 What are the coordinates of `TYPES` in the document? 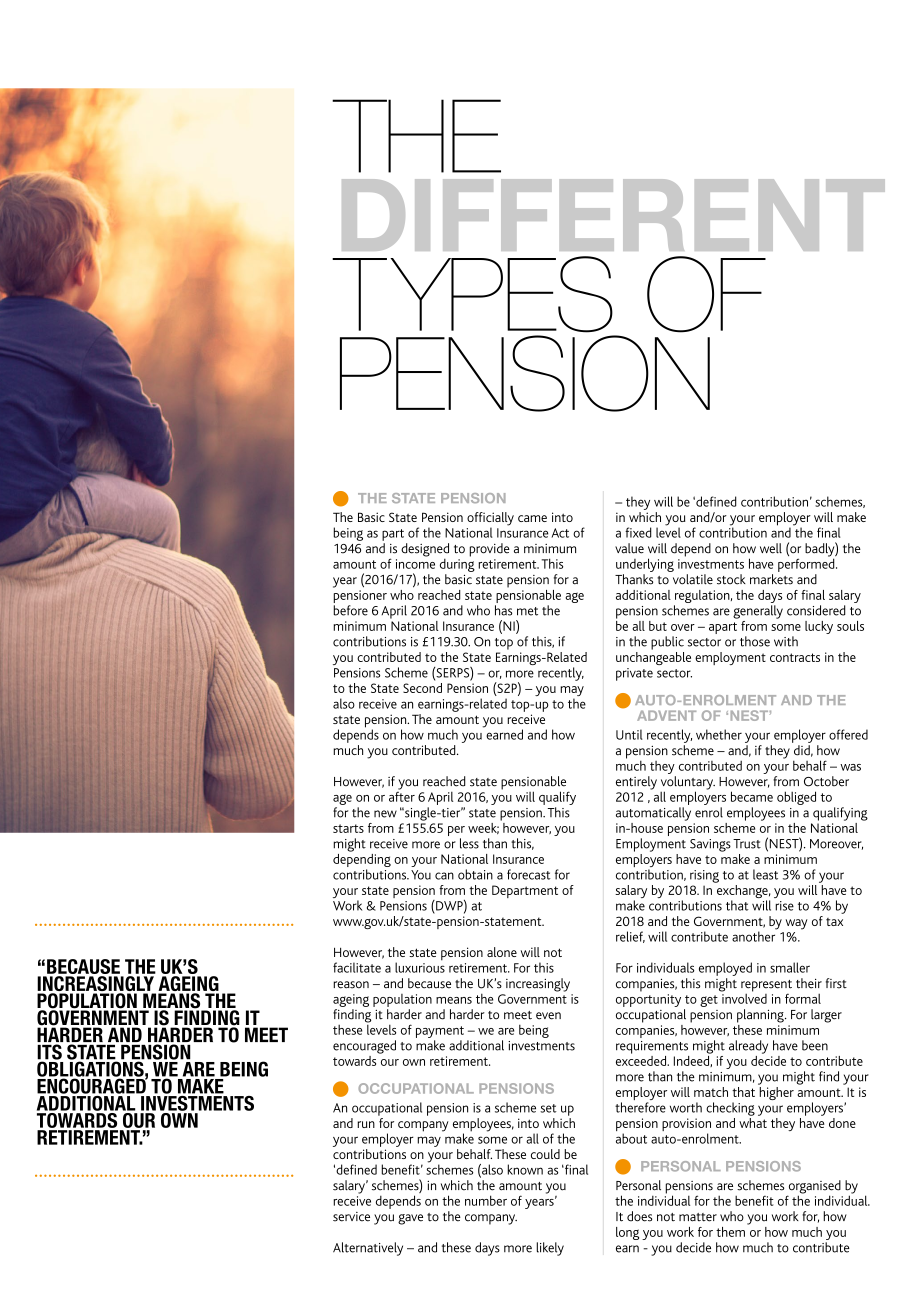 It's located at (472, 294).
